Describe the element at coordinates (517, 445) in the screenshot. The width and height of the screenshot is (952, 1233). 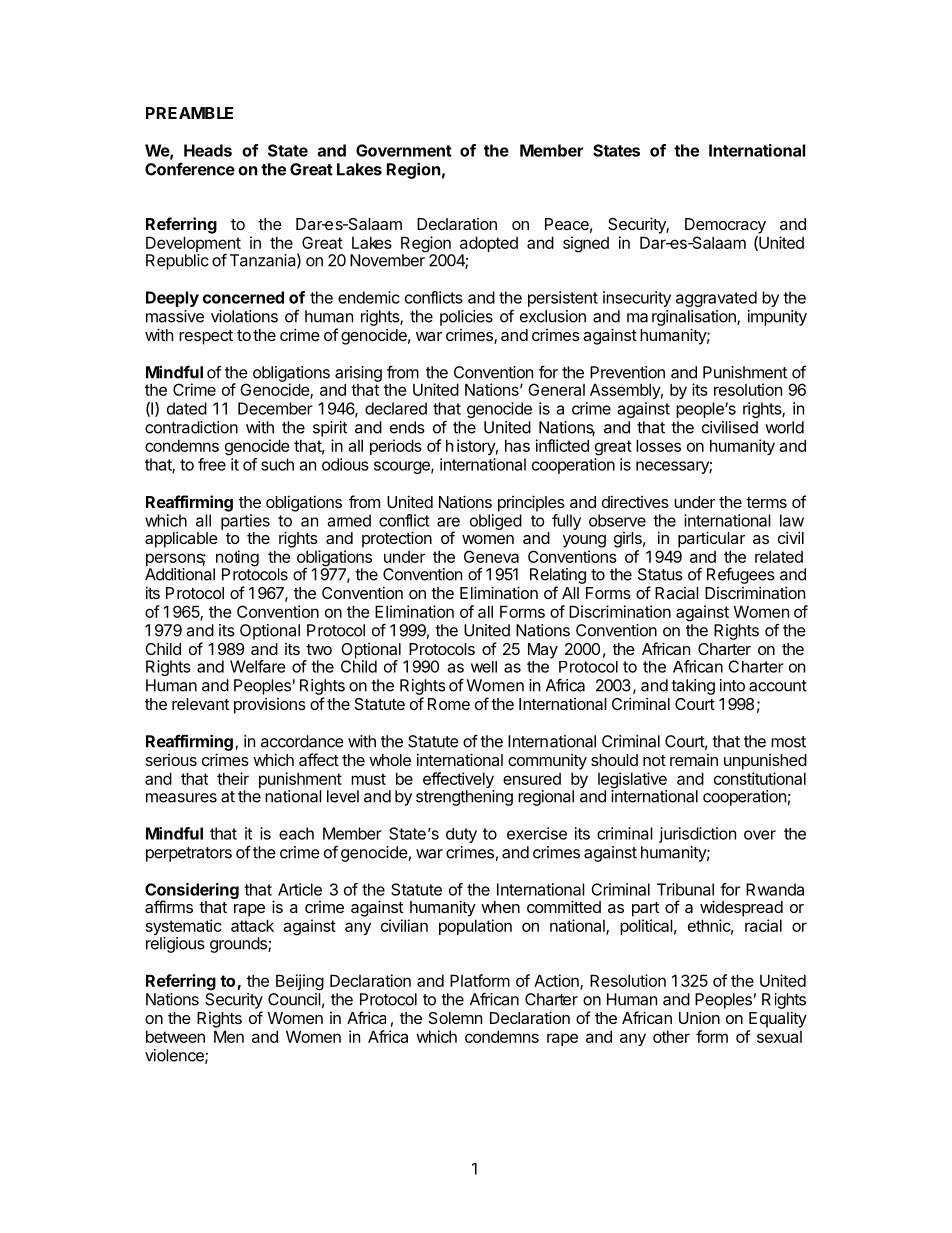
I see `has` at that location.
